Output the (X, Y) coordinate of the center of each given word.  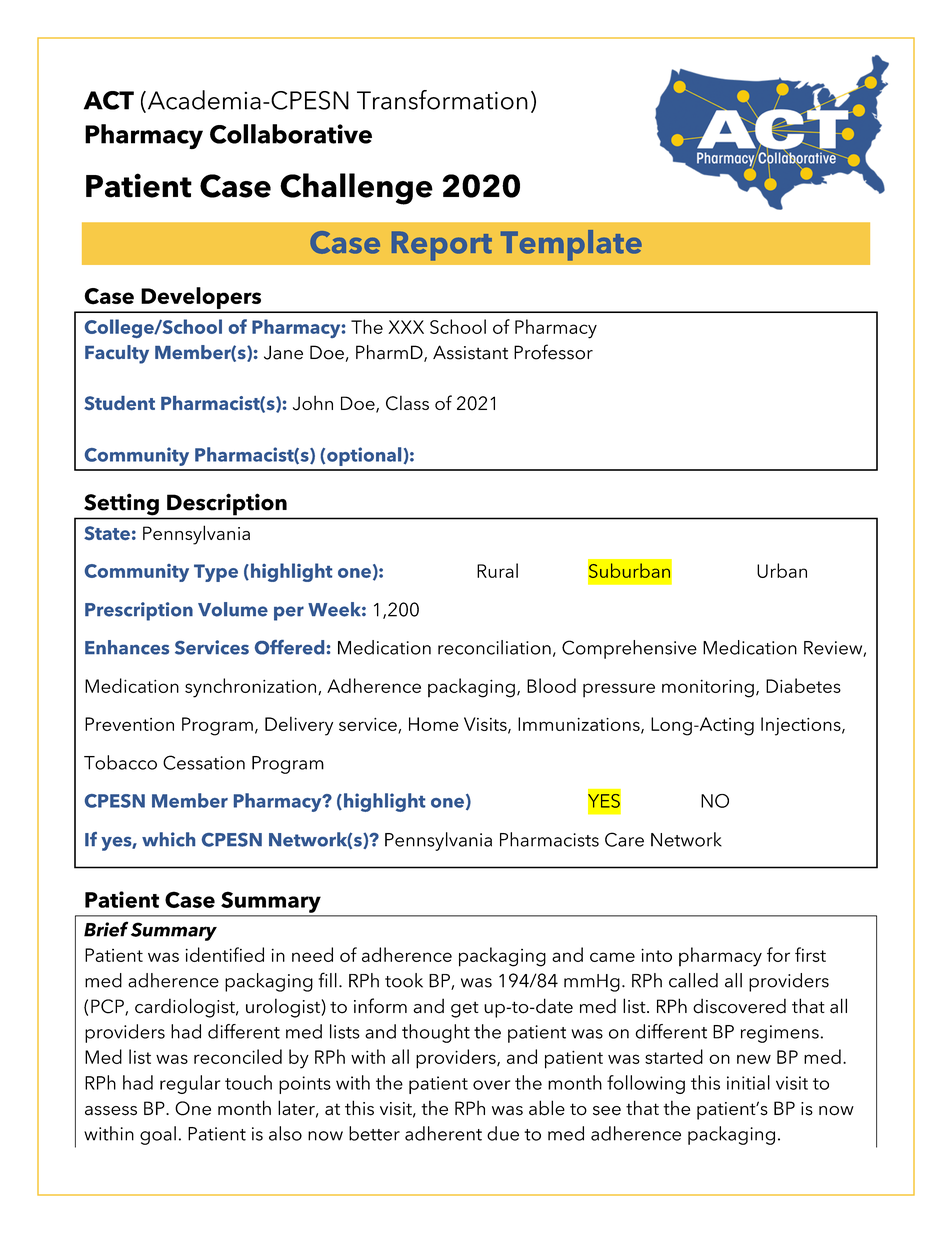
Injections (802, 726)
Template (571, 245)
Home (434, 724)
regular (190, 1084)
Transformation (442, 100)
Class (407, 403)
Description (227, 504)
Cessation (204, 762)
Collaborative (291, 134)
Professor (553, 352)
